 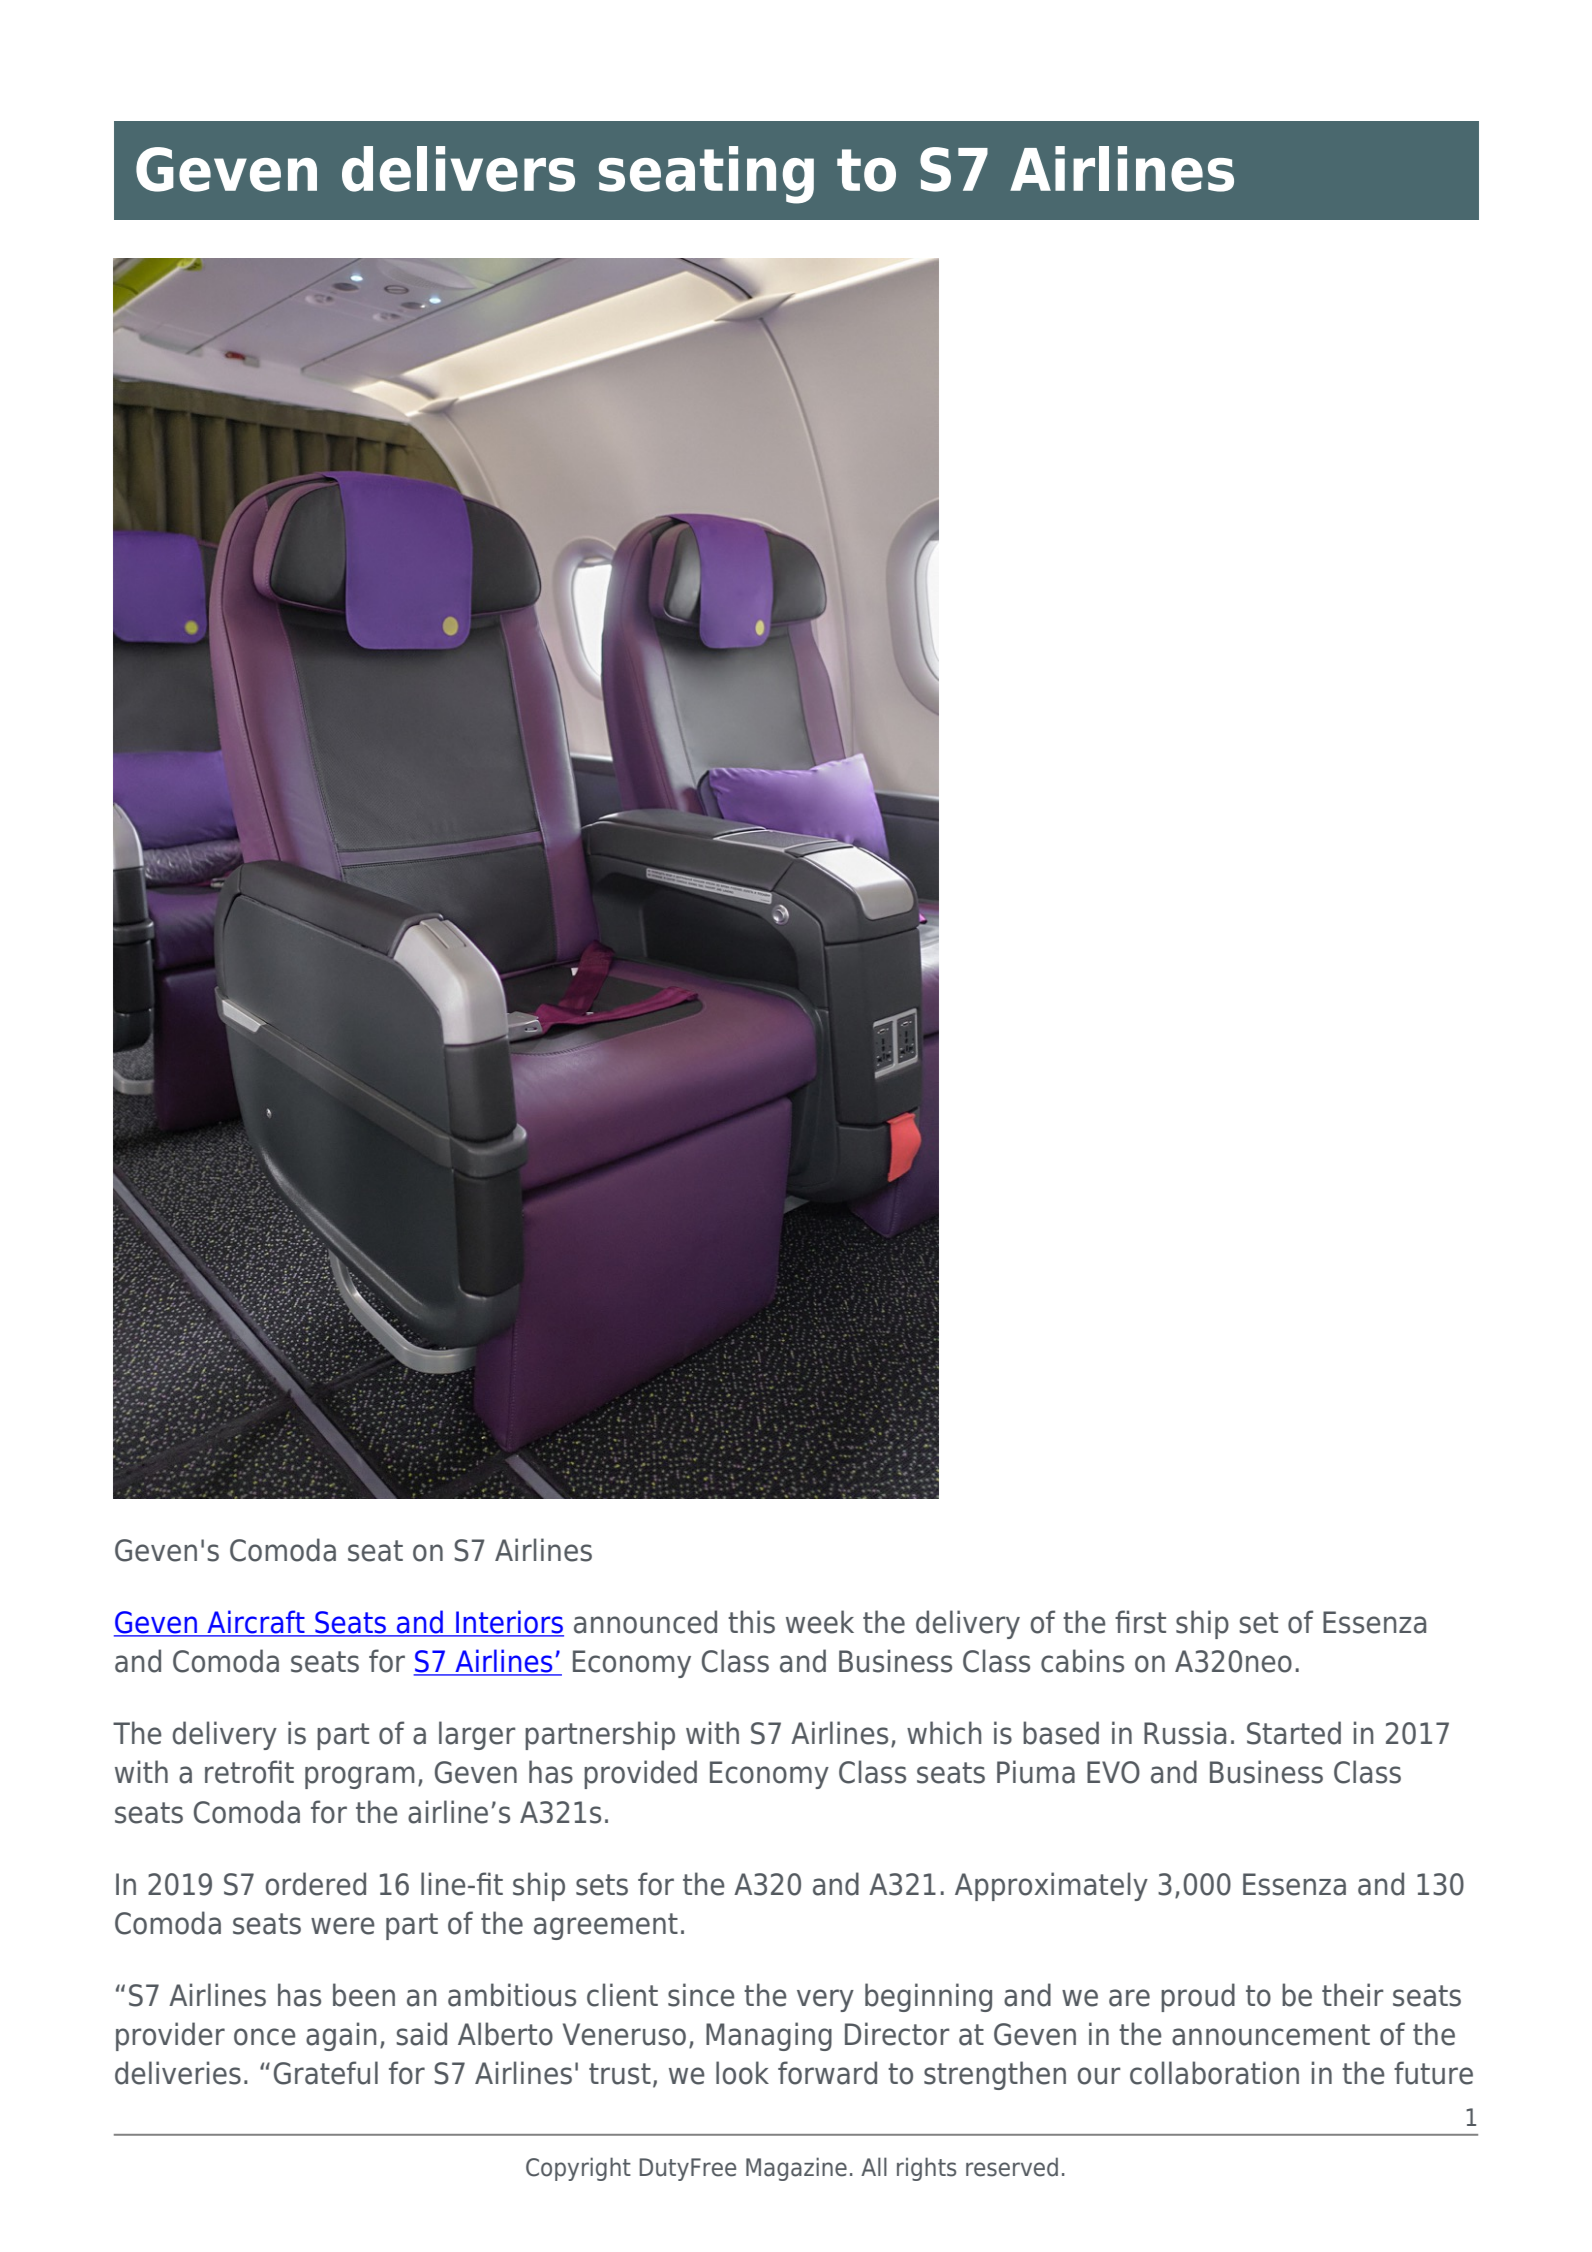 What do you see at coordinates (944, 1733) in the document?
I see `which` at bounding box center [944, 1733].
